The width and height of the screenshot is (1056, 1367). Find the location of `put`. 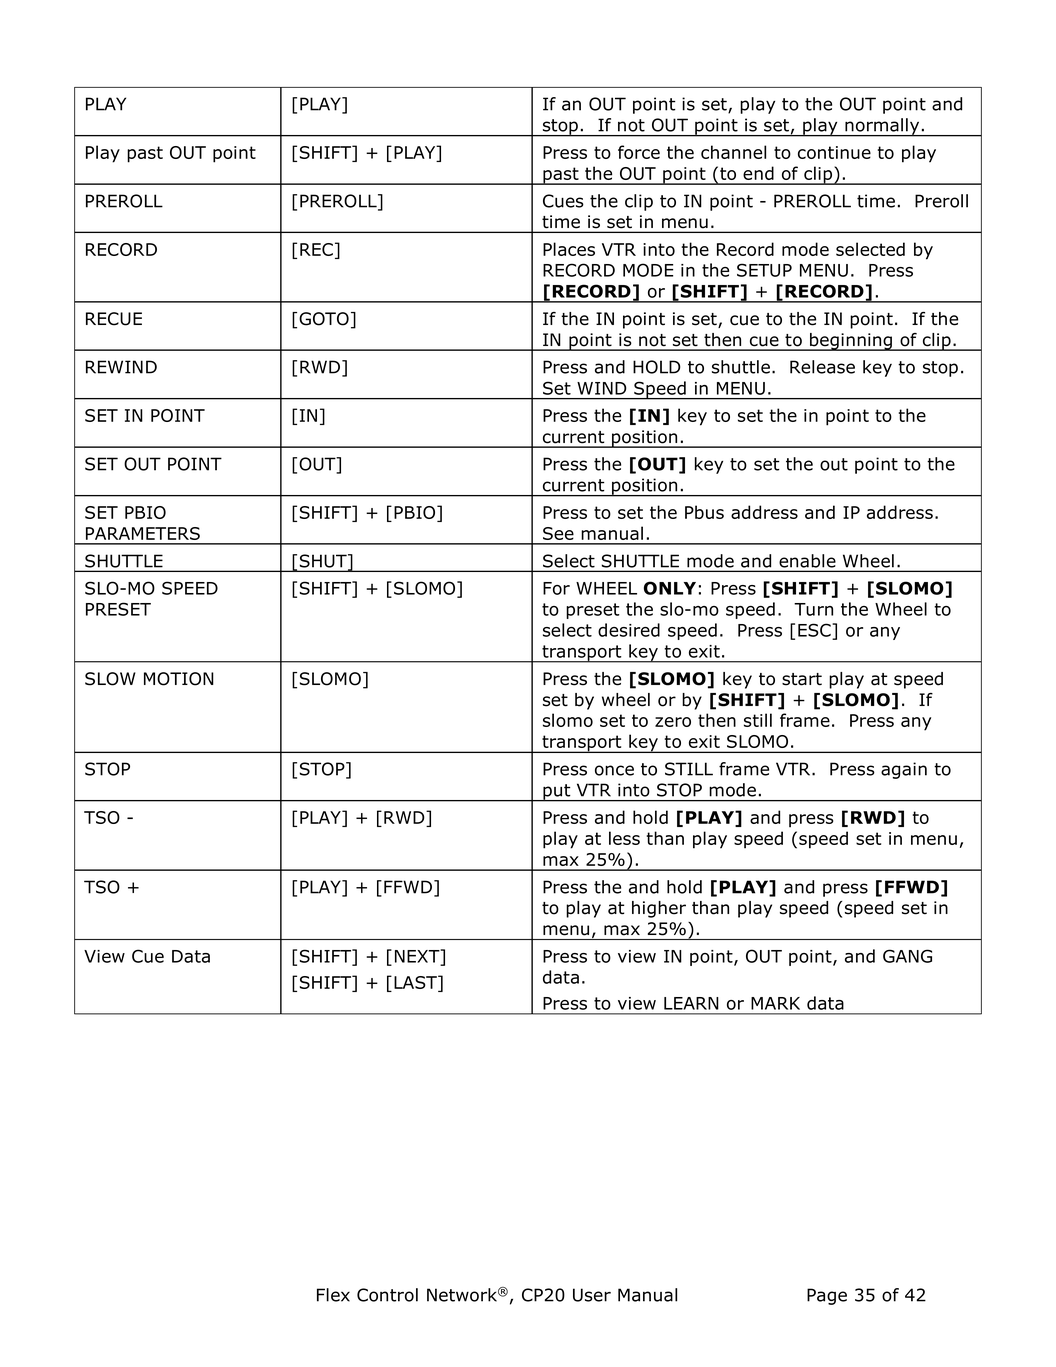

put is located at coordinates (557, 793).
